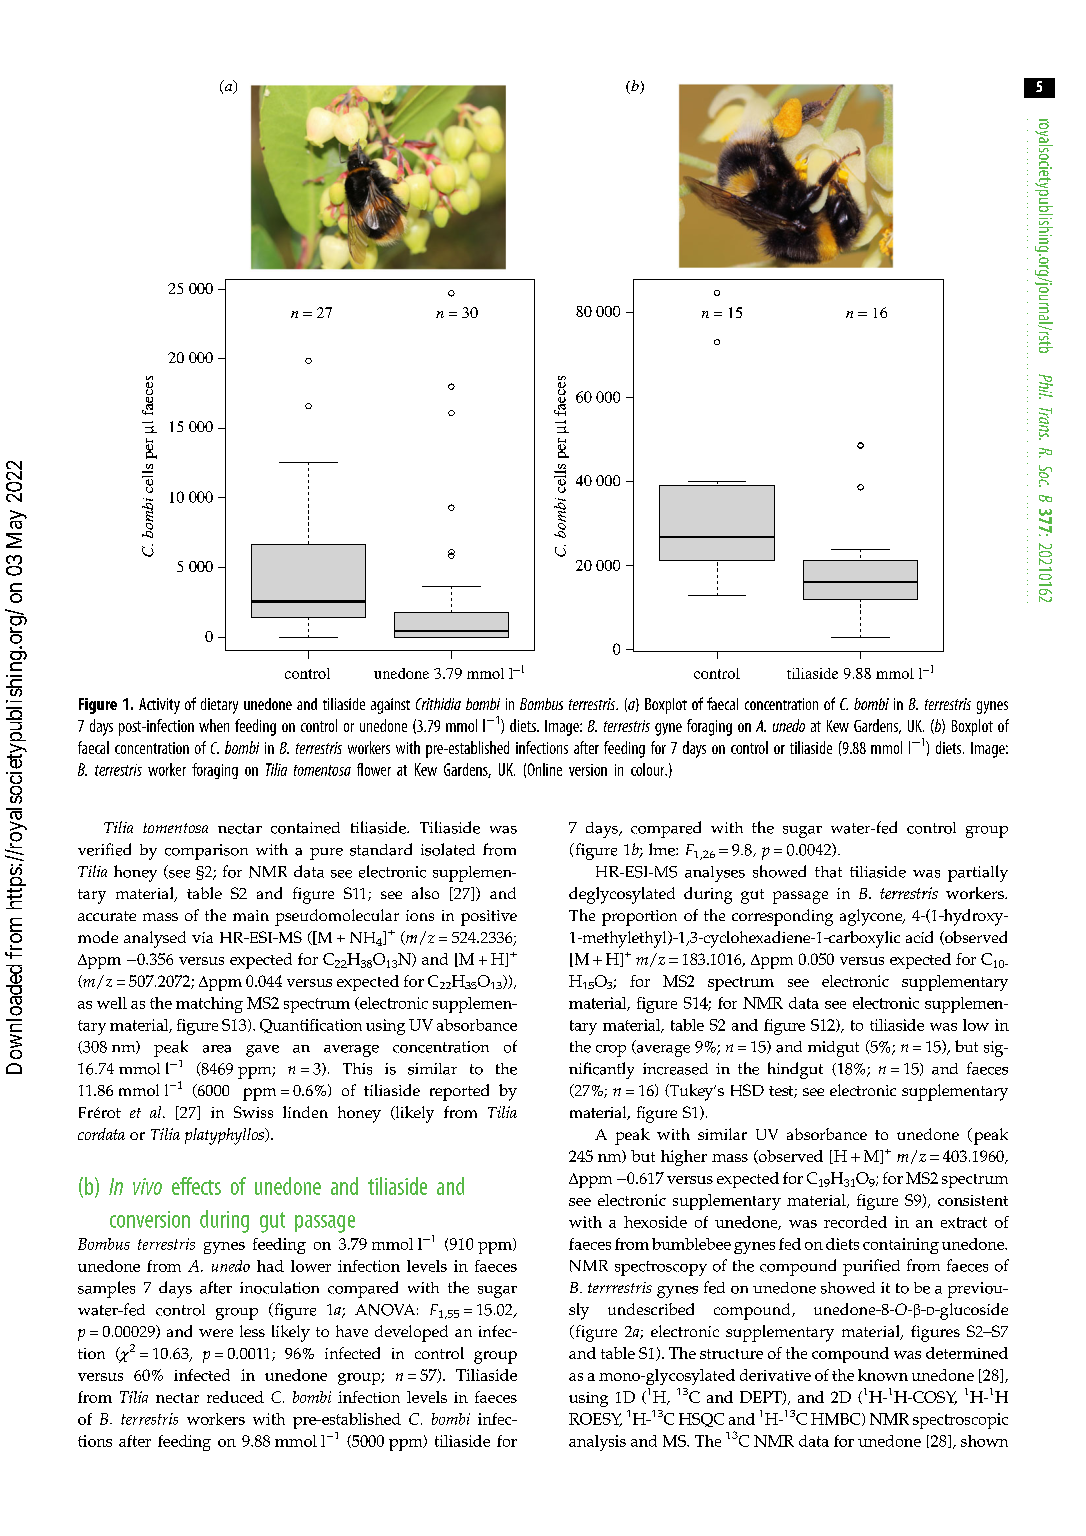 This image has width=1086, height=1536. Describe the element at coordinates (217, 1049) in the image. I see `area` at that location.
